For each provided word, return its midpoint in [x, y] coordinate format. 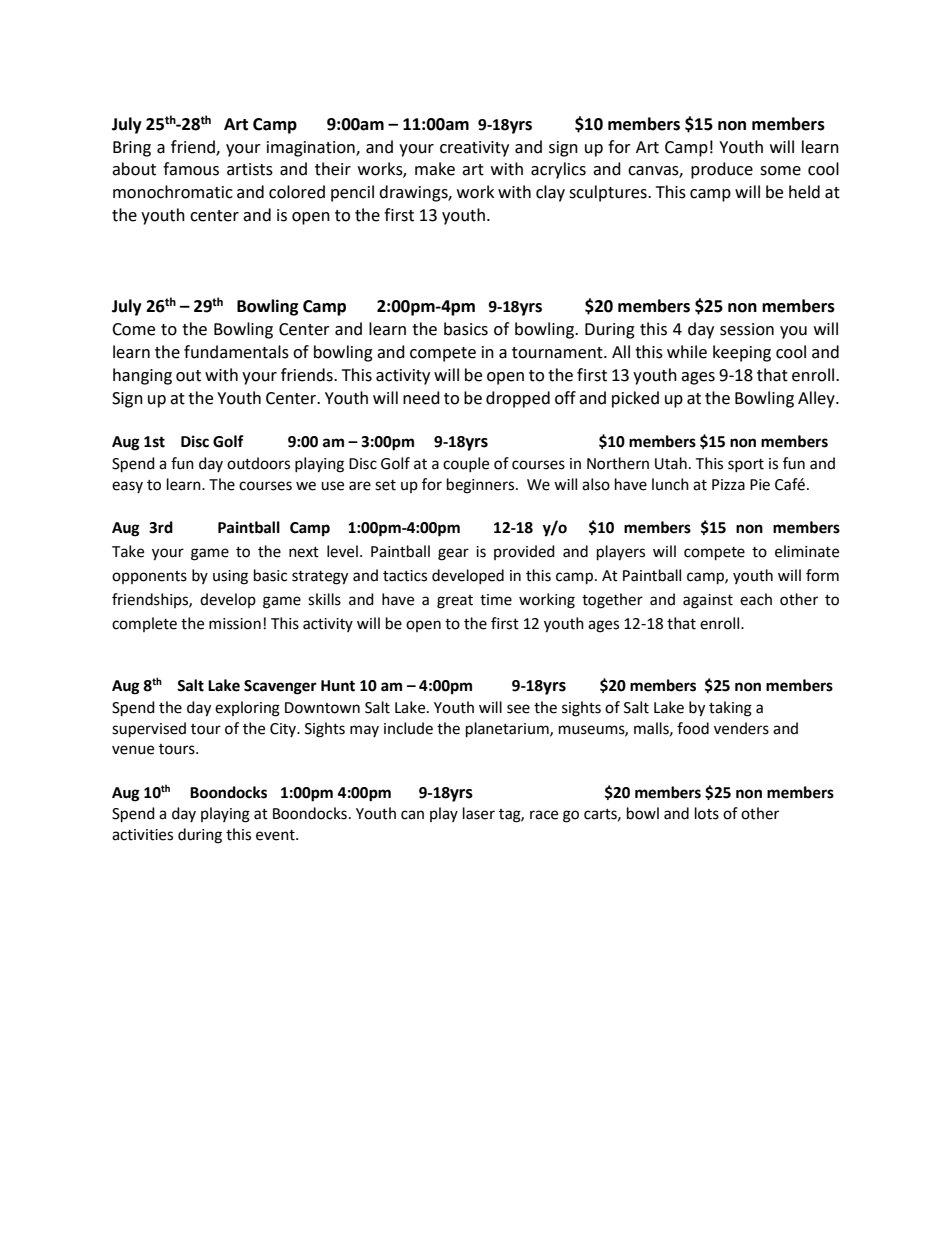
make [435, 169]
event [276, 835]
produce [722, 170]
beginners [480, 486]
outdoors [258, 463]
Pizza [728, 485]
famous [191, 169]
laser [479, 813]
